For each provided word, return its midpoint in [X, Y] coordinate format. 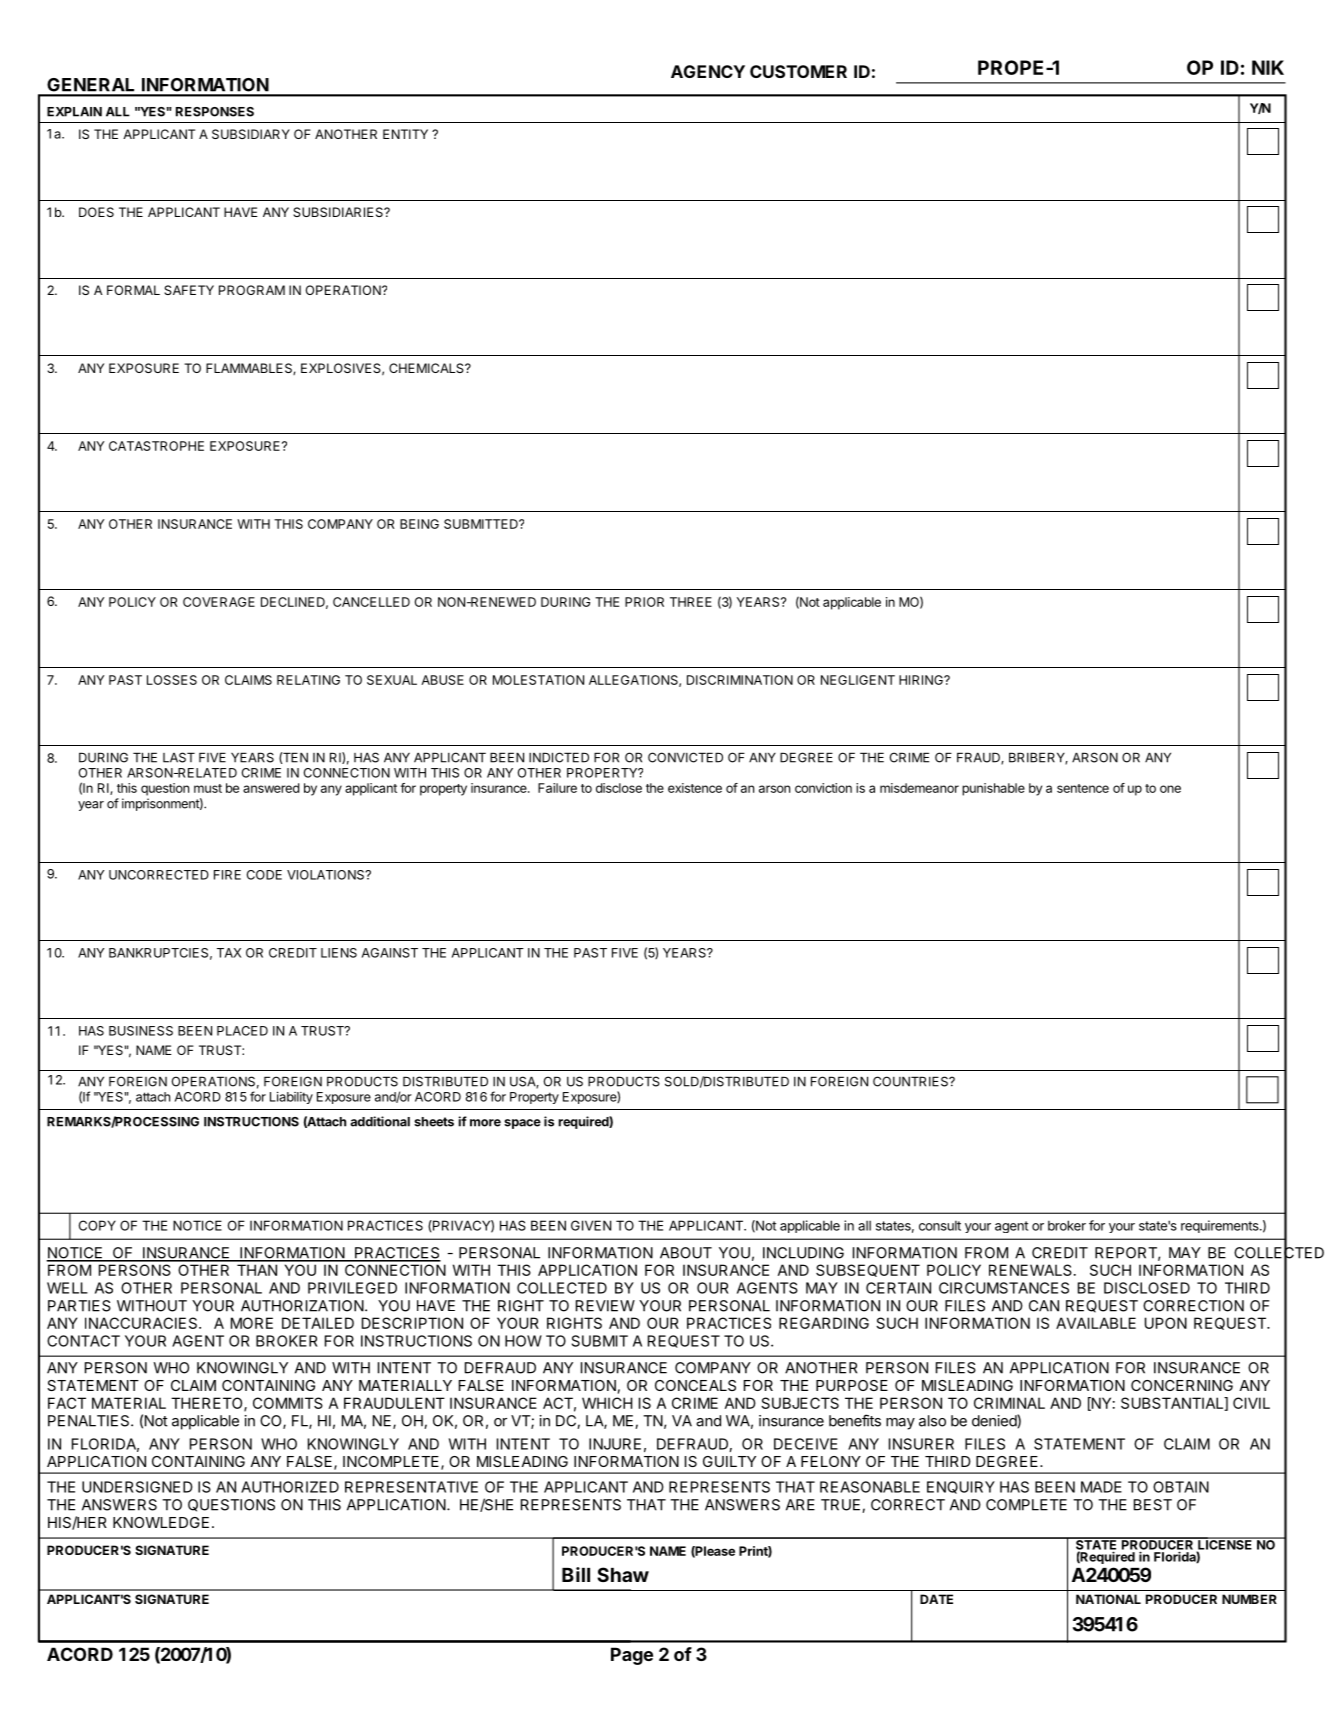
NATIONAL [1108, 1599]
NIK [1268, 67]
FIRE [227, 875]
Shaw [623, 1574]
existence [695, 788]
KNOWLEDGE [161, 1522]
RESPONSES [215, 112]
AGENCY [708, 71]
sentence [1083, 788]
